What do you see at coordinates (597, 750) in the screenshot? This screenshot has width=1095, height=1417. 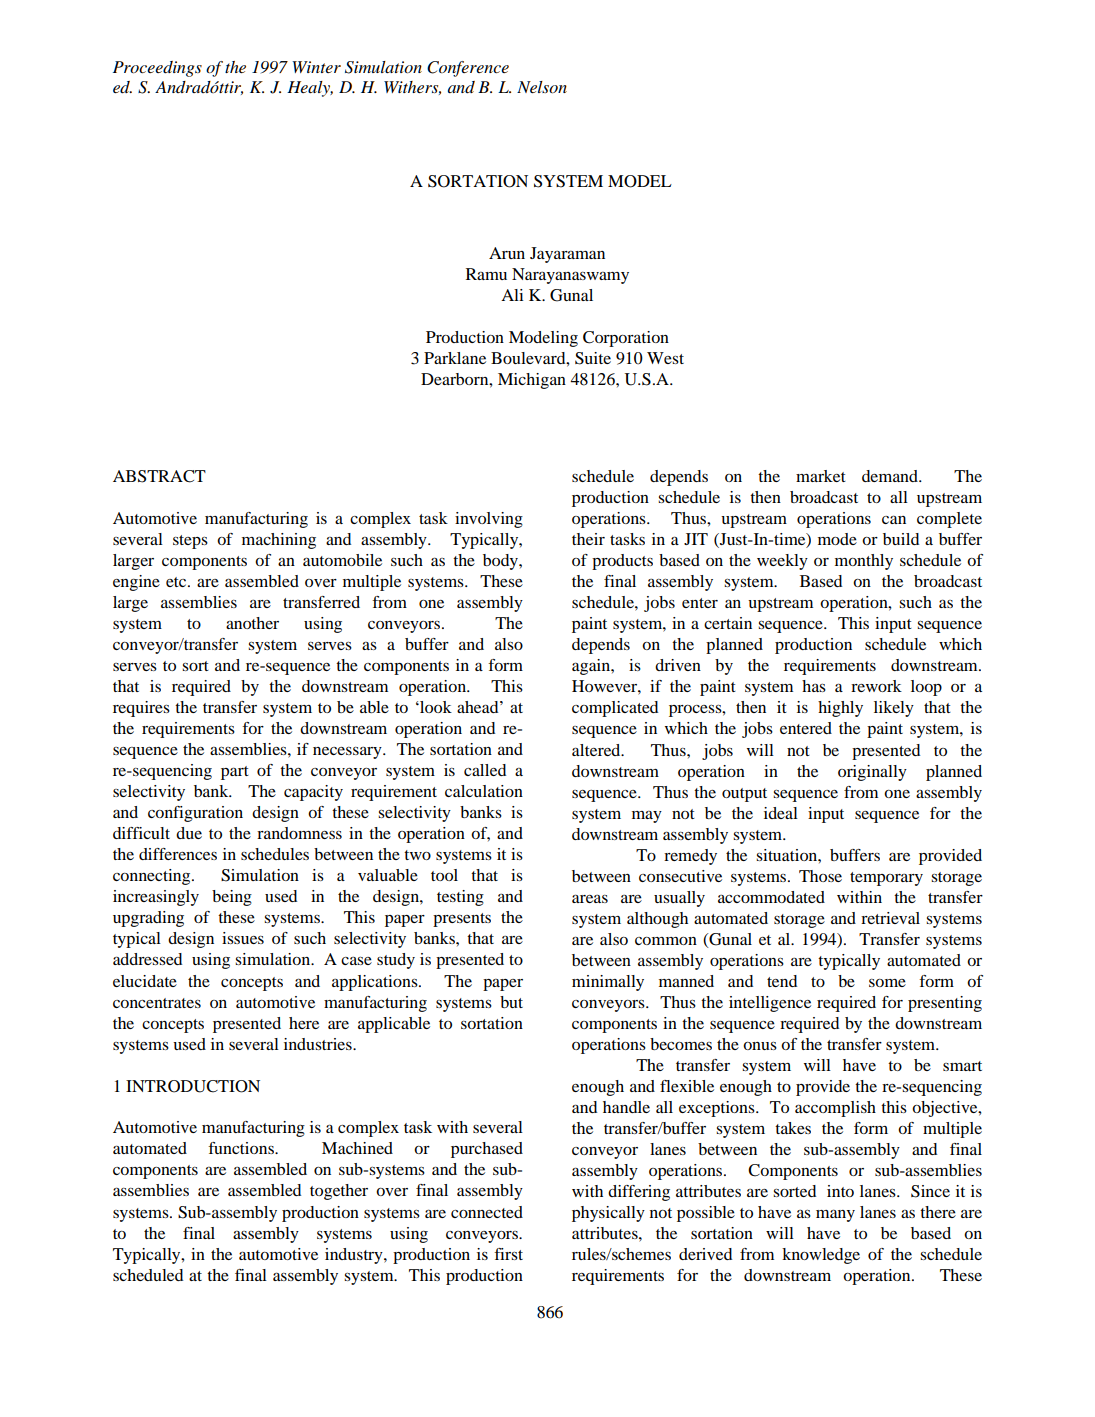 I see `altered` at bounding box center [597, 750].
